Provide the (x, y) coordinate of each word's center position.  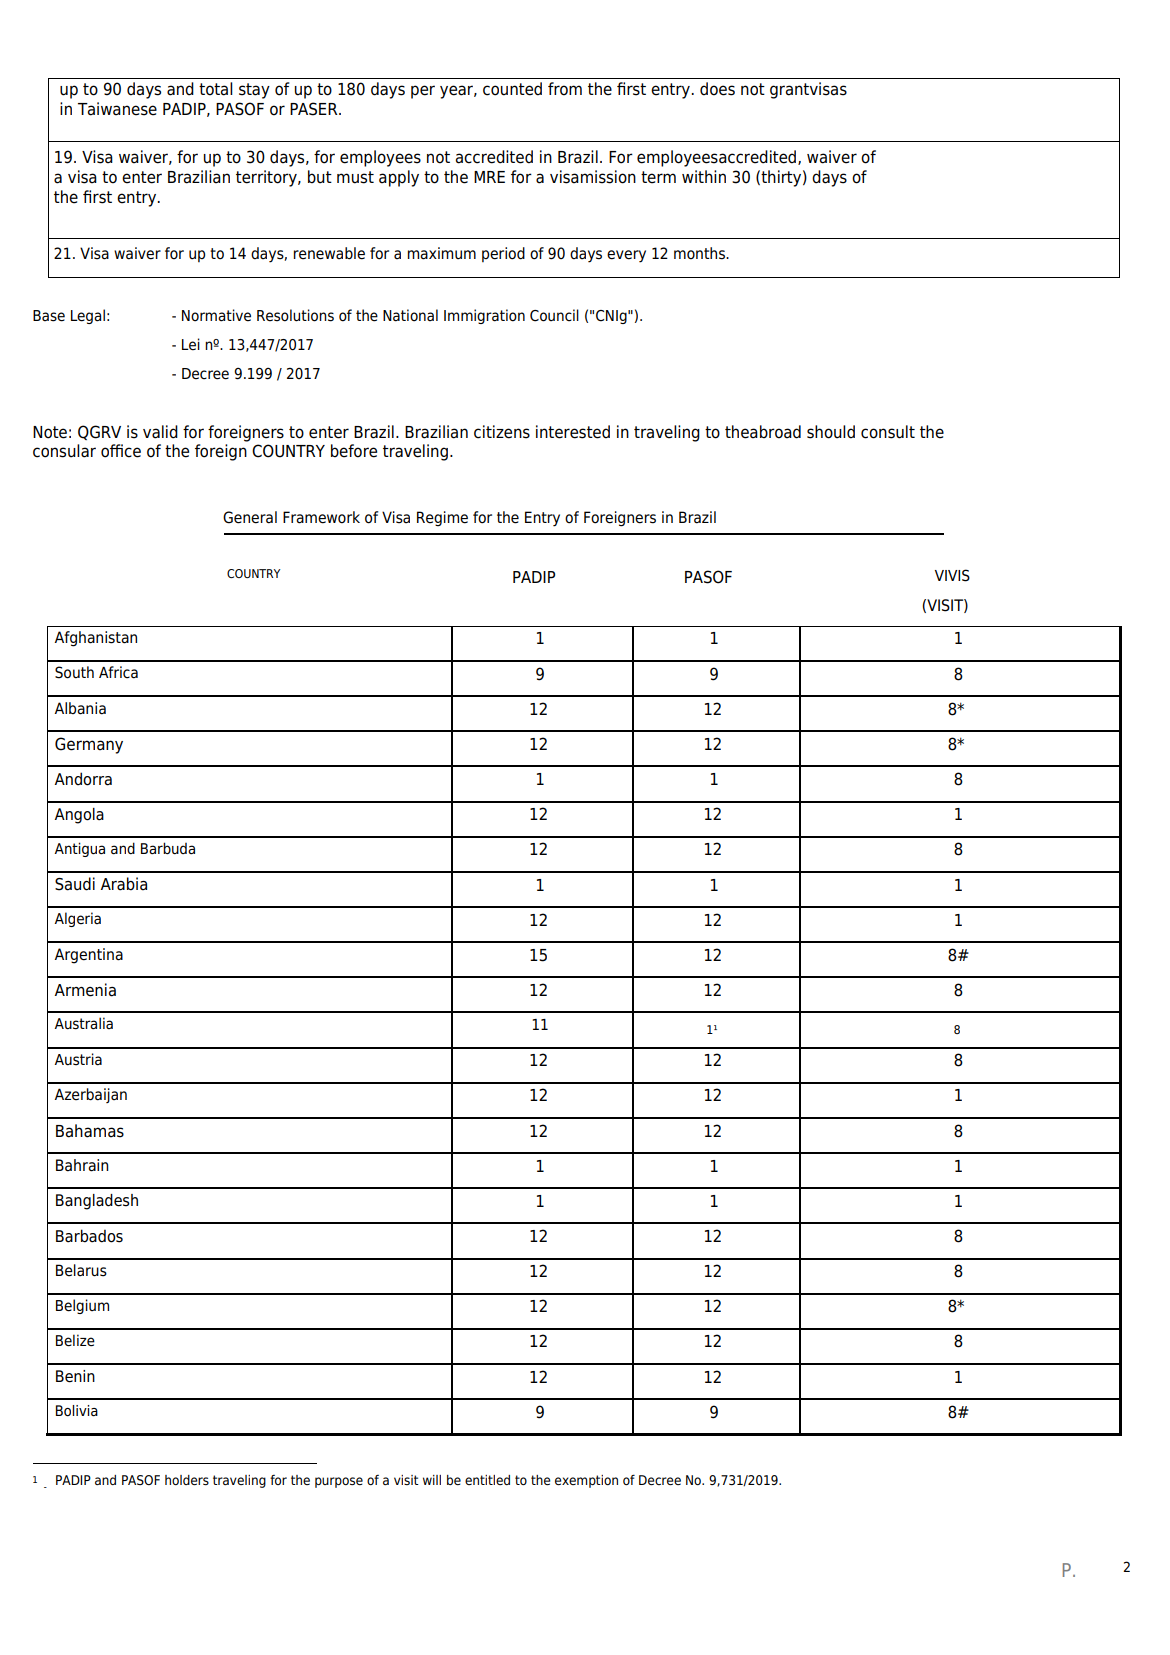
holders (187, 1480)
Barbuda (168, 848)
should (831, 432)
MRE (489, 177)
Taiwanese (117, 109)
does (717, 89)
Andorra (83, 779)
